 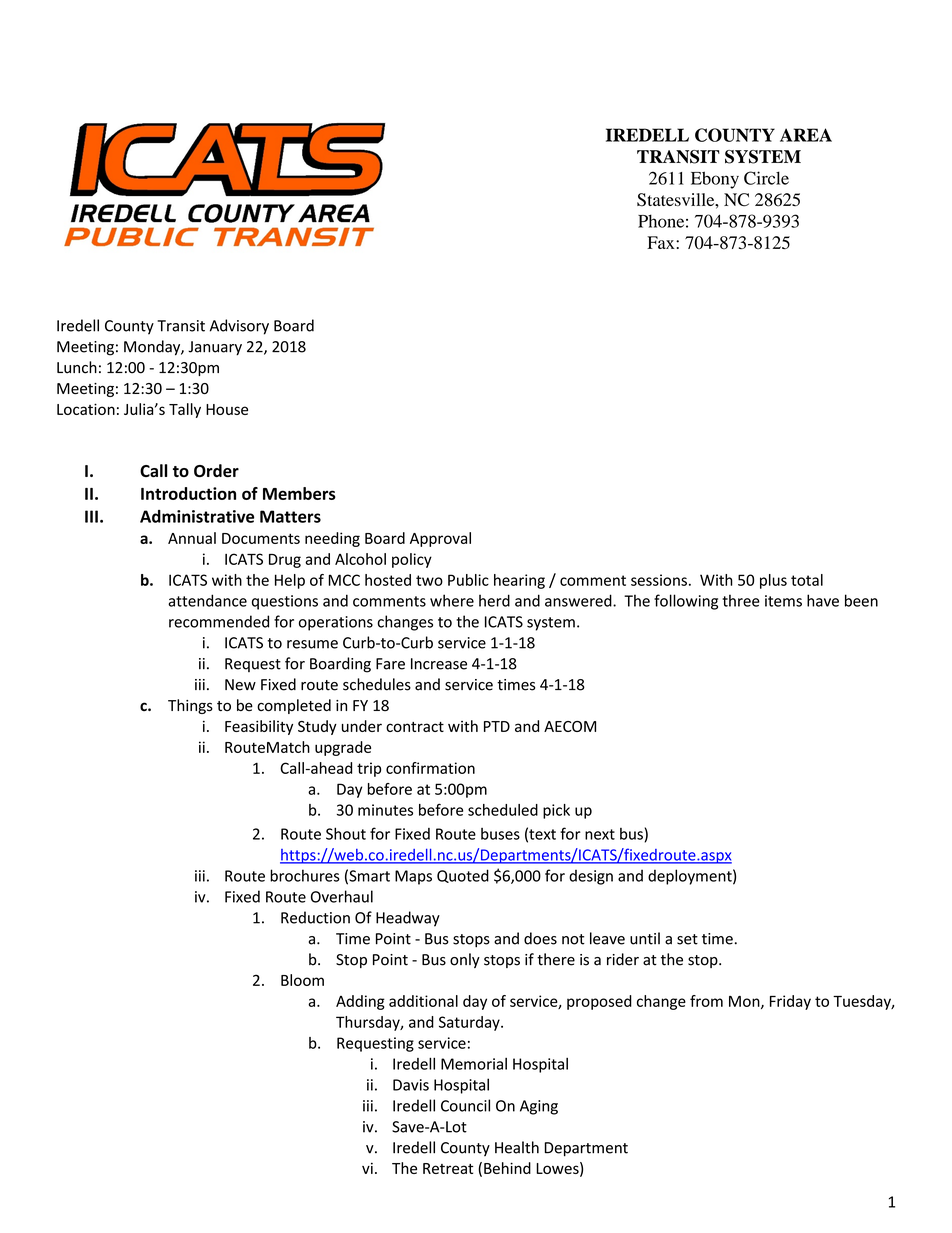 What do you see at coordinates (411, 1085) in the screenshot?
I see `Davis` at bounding box center [411, 1085].
